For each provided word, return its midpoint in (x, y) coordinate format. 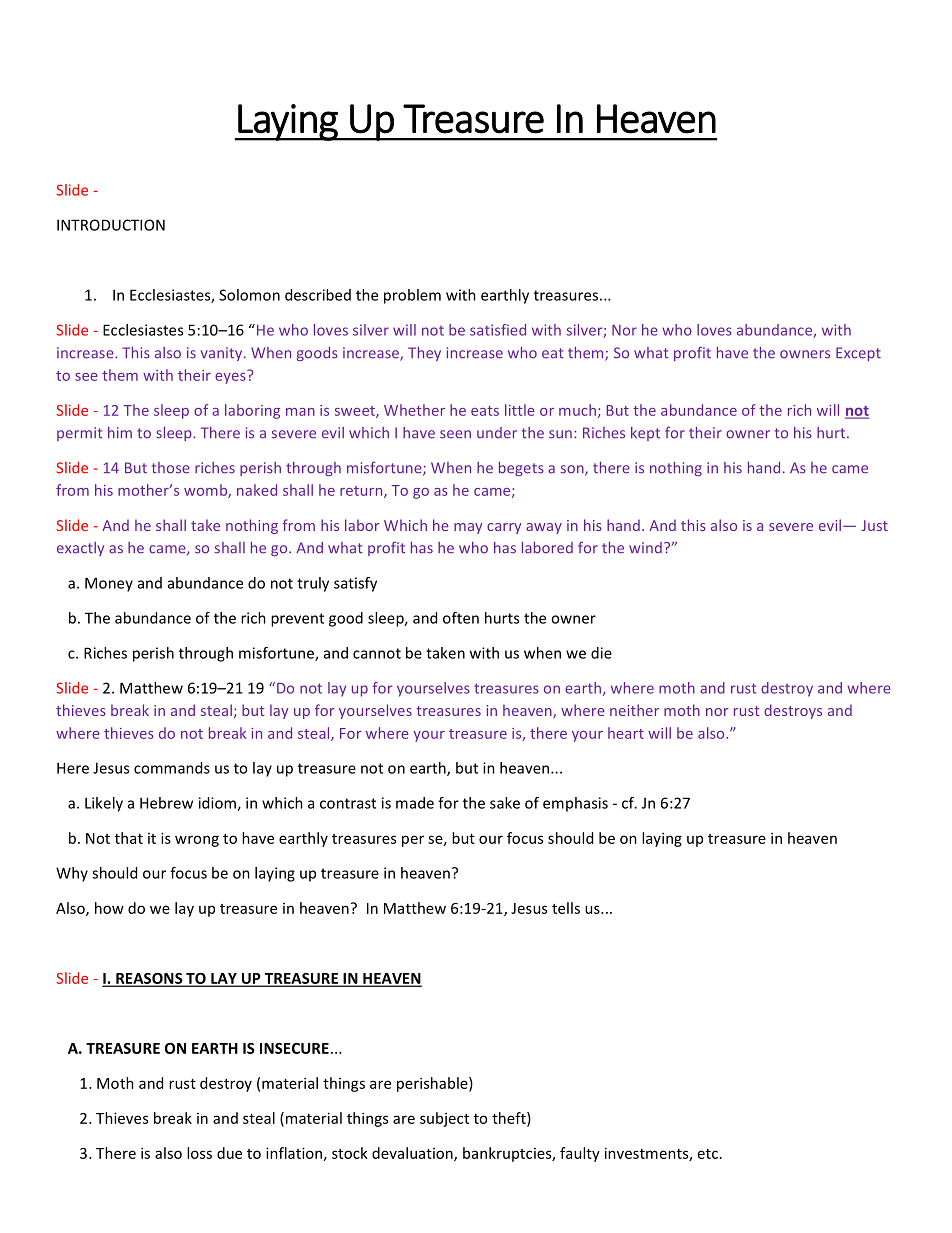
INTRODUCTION (111, 225)
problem (412, 296)
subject (444, 1119)
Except (858, 354)
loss (199, 1153)
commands (172, 768)
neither (634, 710)
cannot (377, 653)
